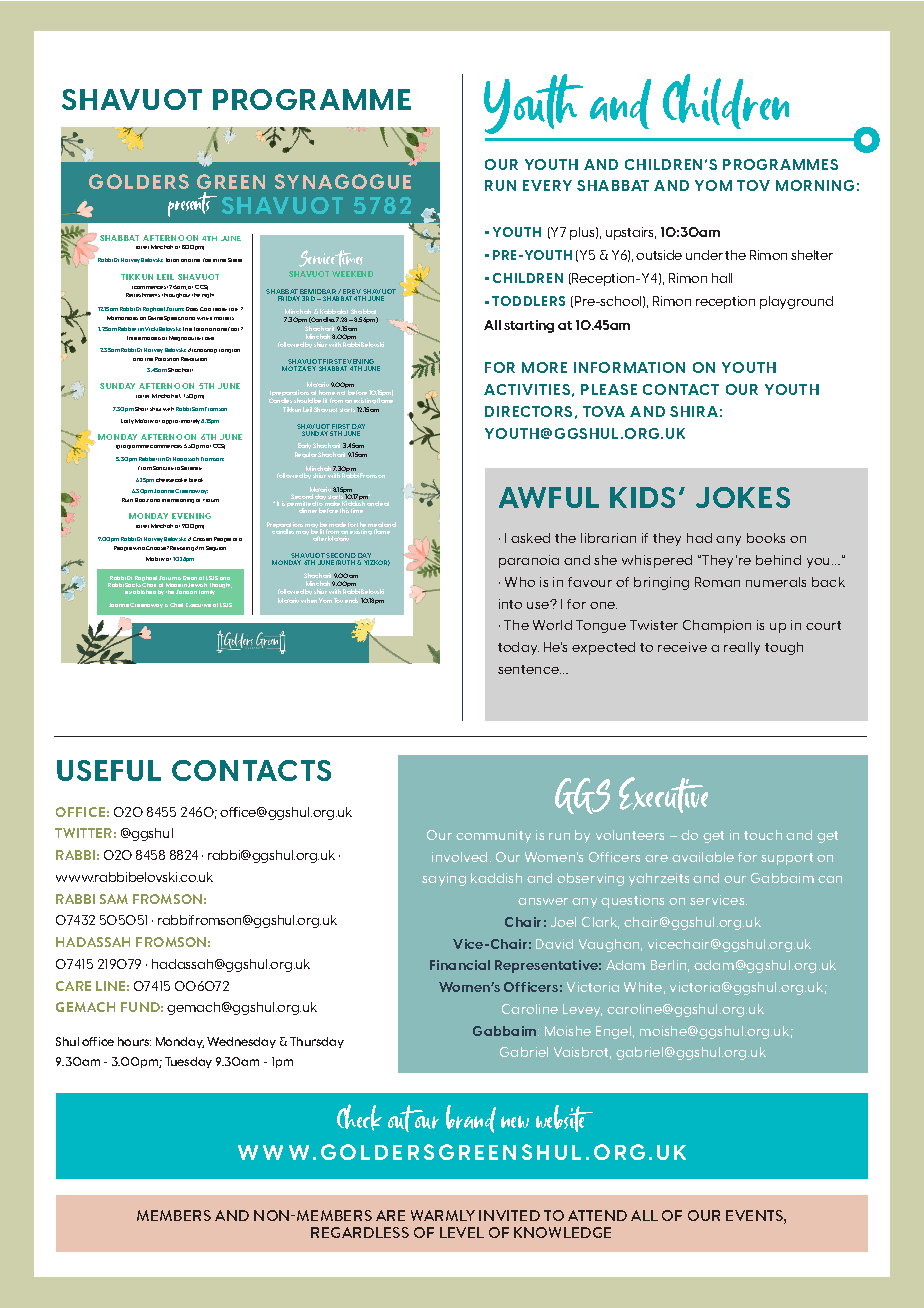  Describe the element at coordinates (529, 669) in the document. I see `sentence` at that location.
